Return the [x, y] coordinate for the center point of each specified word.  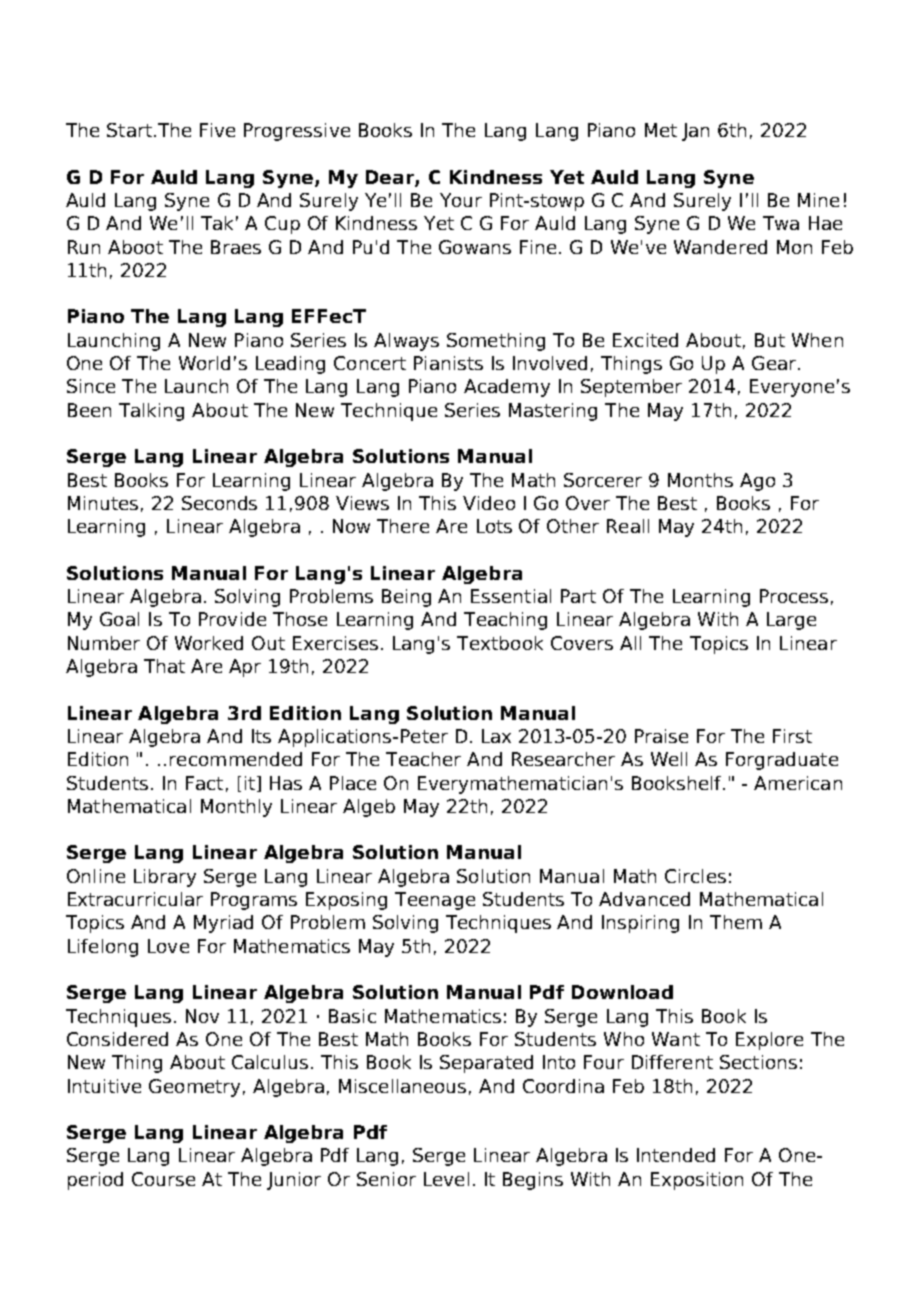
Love [168, 946]
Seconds [219, 503]
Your [461, 200]
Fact [204, 783]
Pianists [448, 363]
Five [217, 130]
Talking [151, 412]
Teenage [435, 901]
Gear [775, 363]
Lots [494, 526]
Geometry [194, 1088]
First [792, 736]
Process [794, 596]
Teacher [423, 759]
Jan [695, 132]
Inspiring [640, 924]
